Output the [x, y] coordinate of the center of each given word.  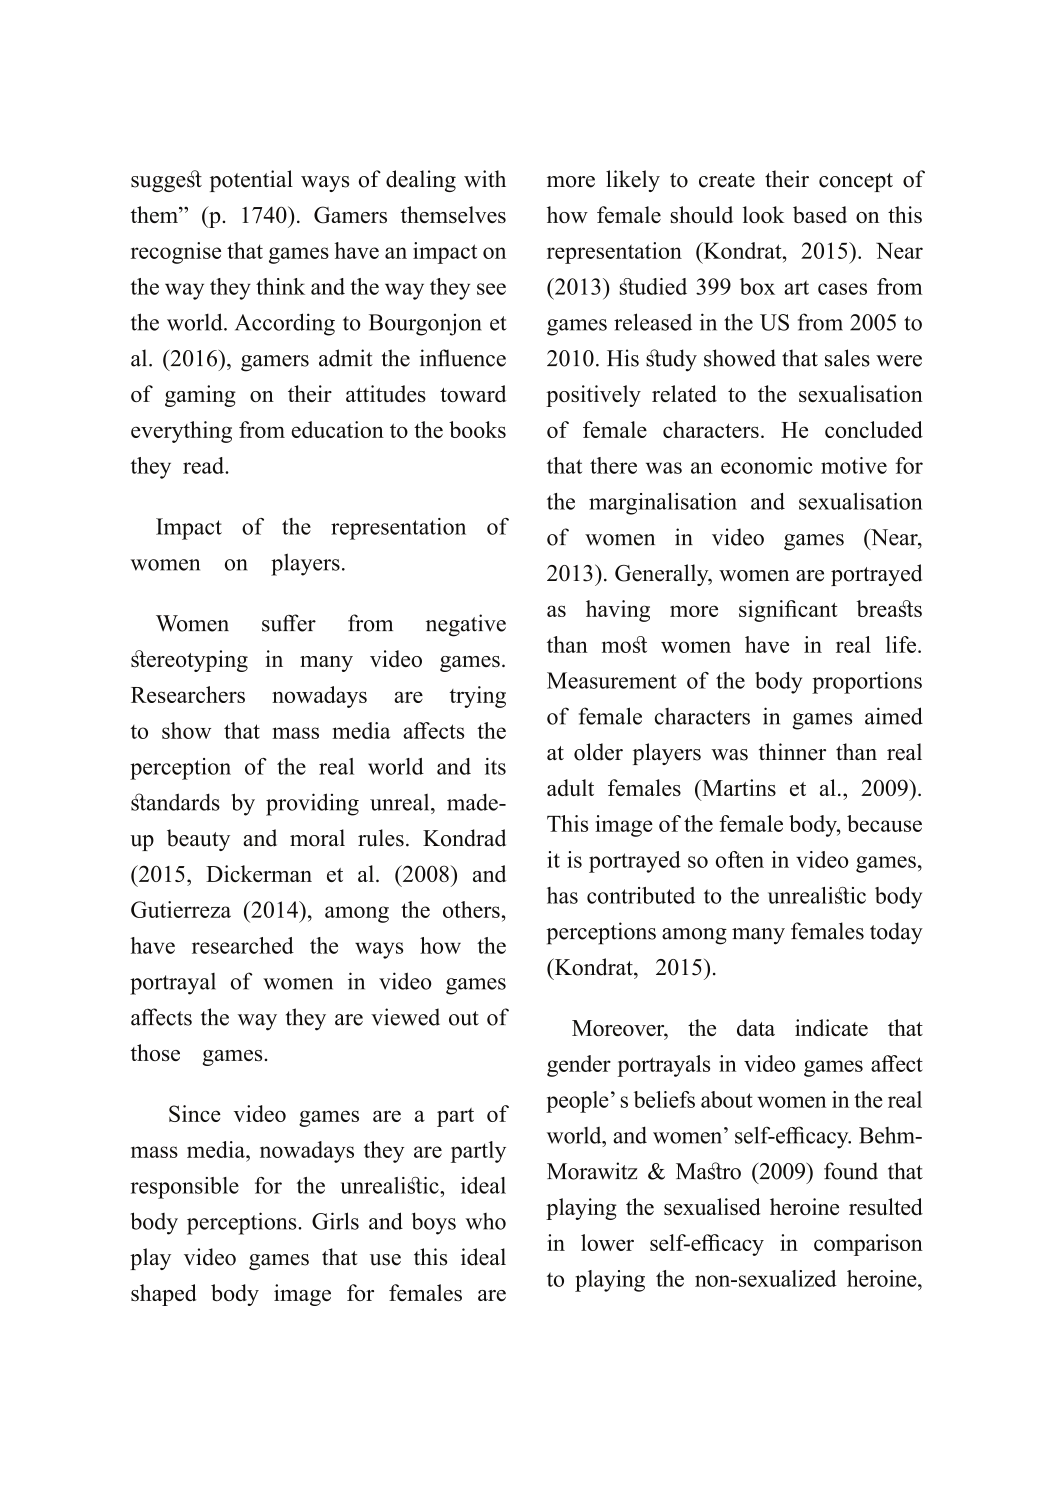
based [820, 214]
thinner [792, 752]
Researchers [188, 694]
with [485, 178]
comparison [868, 1245]
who [485, 1221]
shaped [164, 1295]
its [495, 766]
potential [251, 181]
